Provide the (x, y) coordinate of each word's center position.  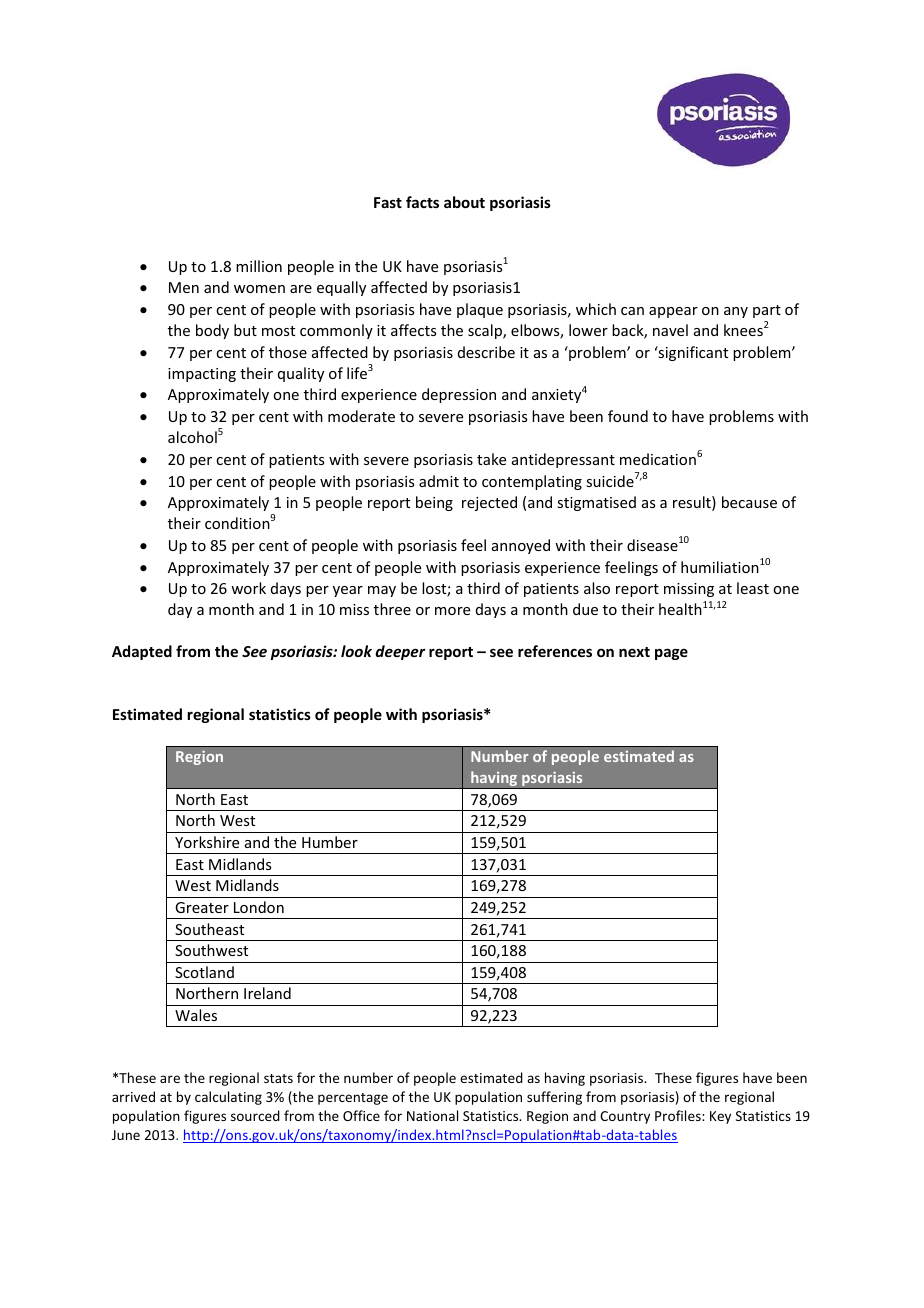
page (671, 654)
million (259, 266)
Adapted (142, 652)
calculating (228, 1098)
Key (720, 1117)
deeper (400, 652)
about (464, 202)
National (432, 1115)
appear (673, 312)
